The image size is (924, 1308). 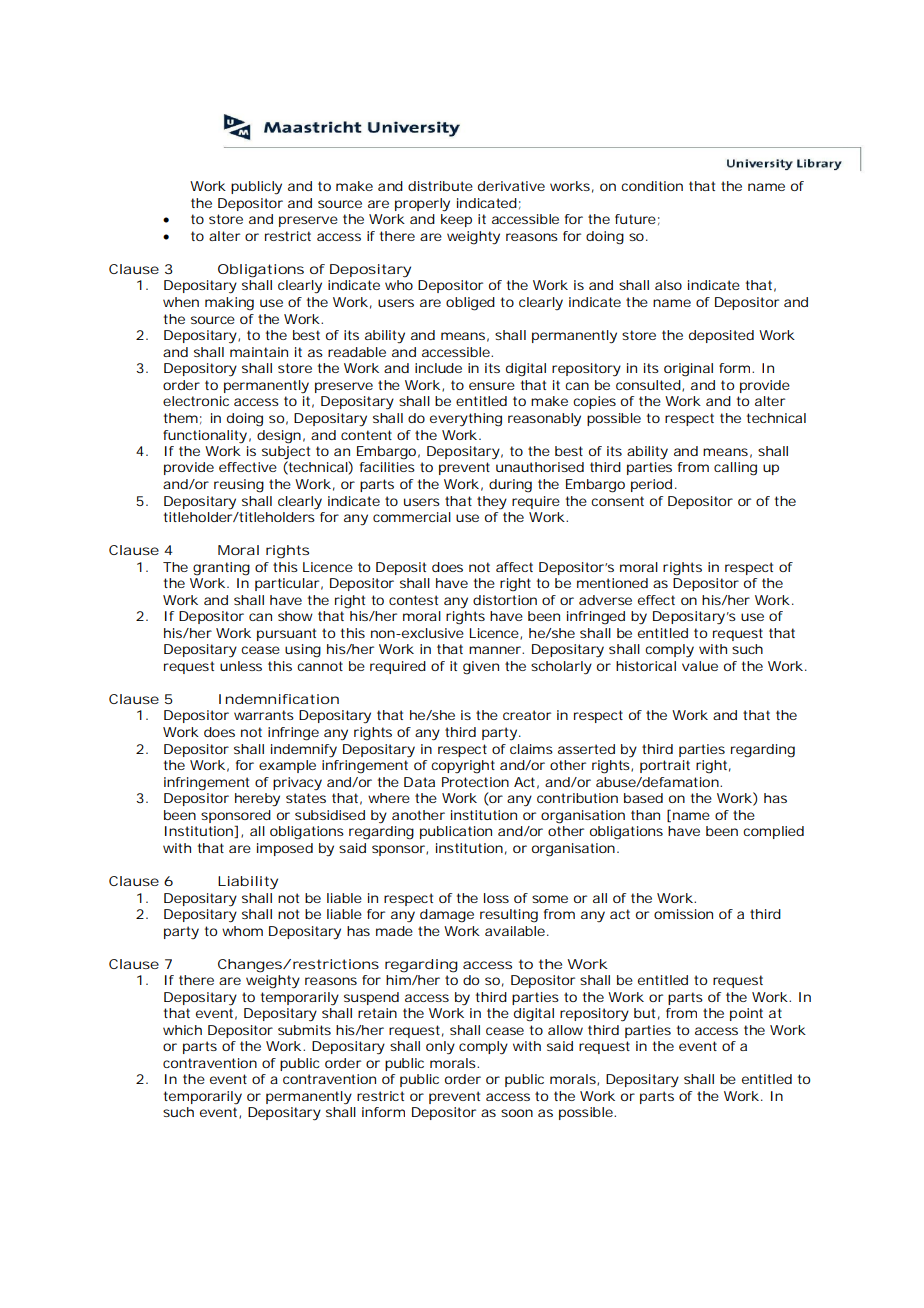 I want to click on Protection, so click(x=475, y=782).
